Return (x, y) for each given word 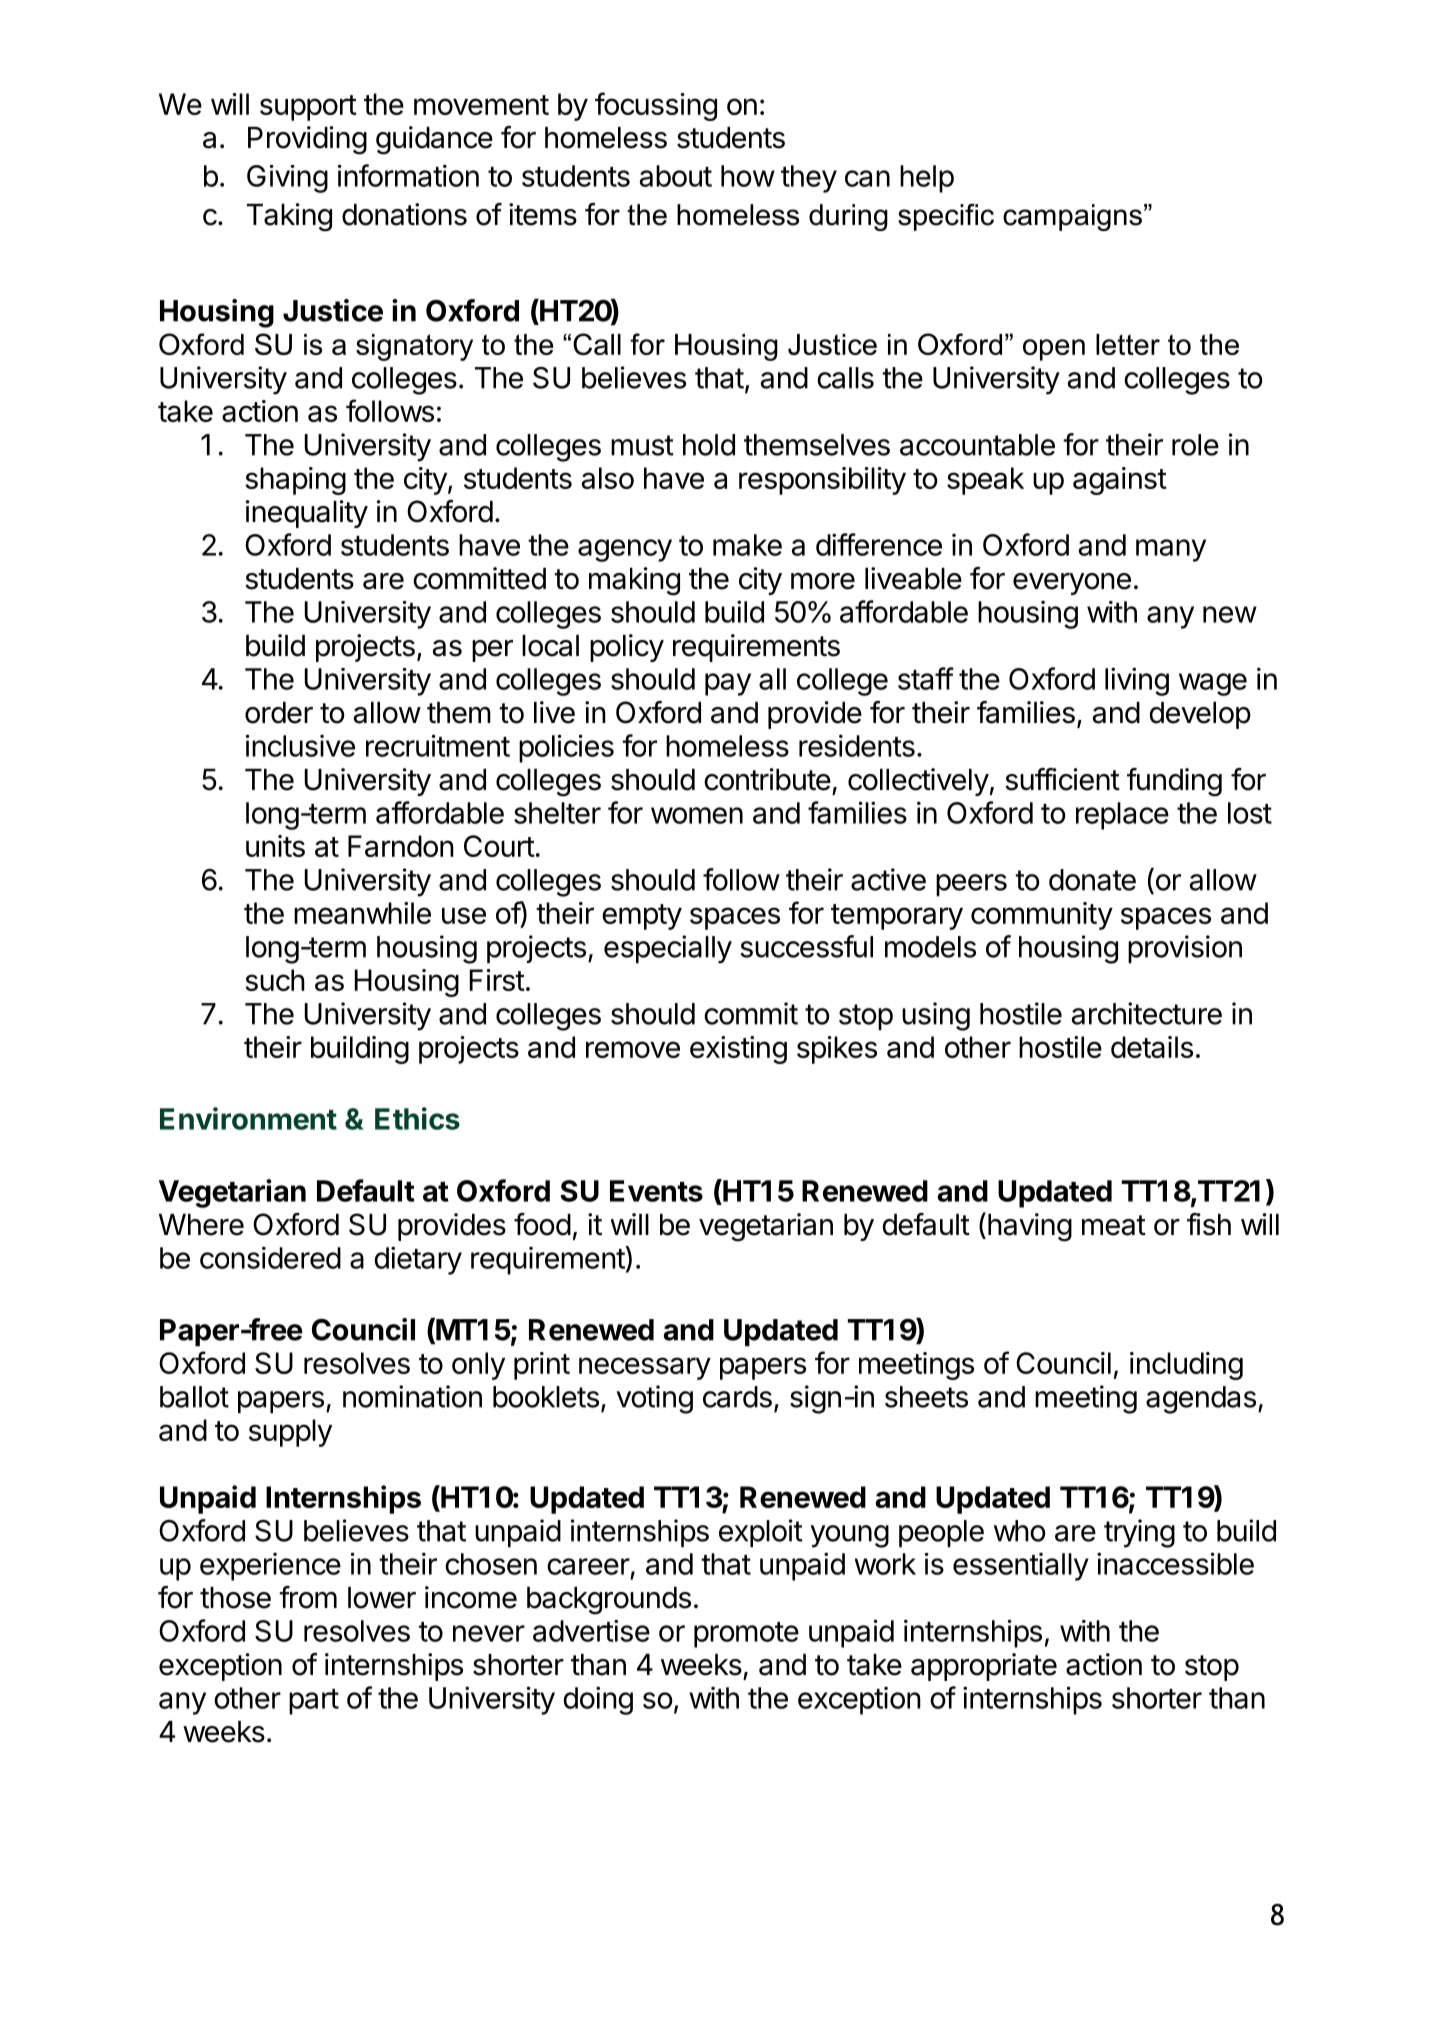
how (748, 176)
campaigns (1072, 217)
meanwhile (362, 913)
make (747, 545)
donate (1092, 880)
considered (270, 1257)
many (1171, 550)
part (314, 1702)
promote (746, 1635)
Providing (307, 140)
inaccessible (1175, 1563)
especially (668, 949)
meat (1114, 1225)
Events (656, 1191)
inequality (307, 514)
